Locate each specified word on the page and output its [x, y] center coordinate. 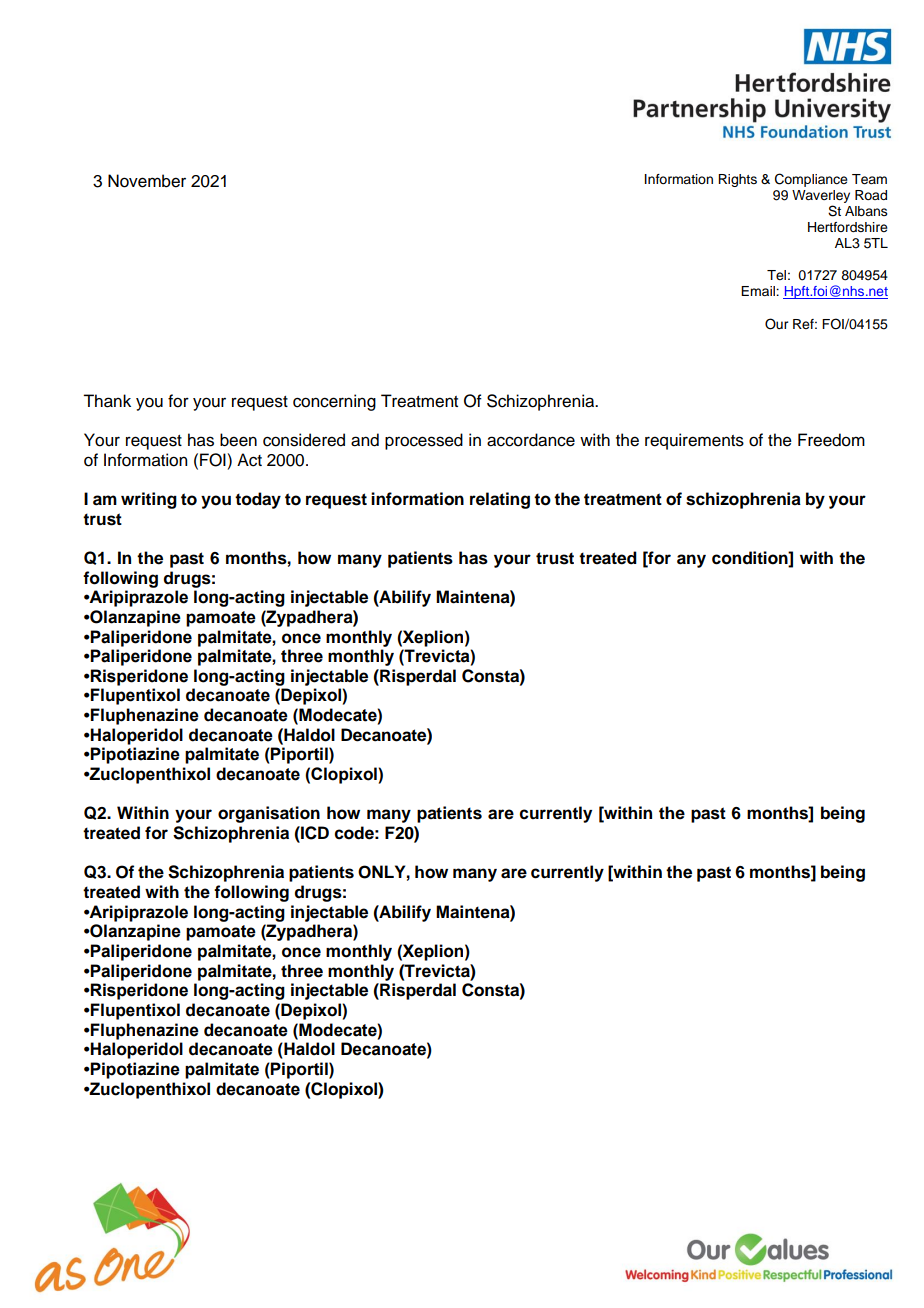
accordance [531, 440]
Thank [107, 401]
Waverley [821, 196]
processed [424, 441]
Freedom [831, 440]
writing [149, 500]
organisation [269, 814]
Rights [737, 180]
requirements [694, 441]
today [258, 500]
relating [500, 500]
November [147, 181]
